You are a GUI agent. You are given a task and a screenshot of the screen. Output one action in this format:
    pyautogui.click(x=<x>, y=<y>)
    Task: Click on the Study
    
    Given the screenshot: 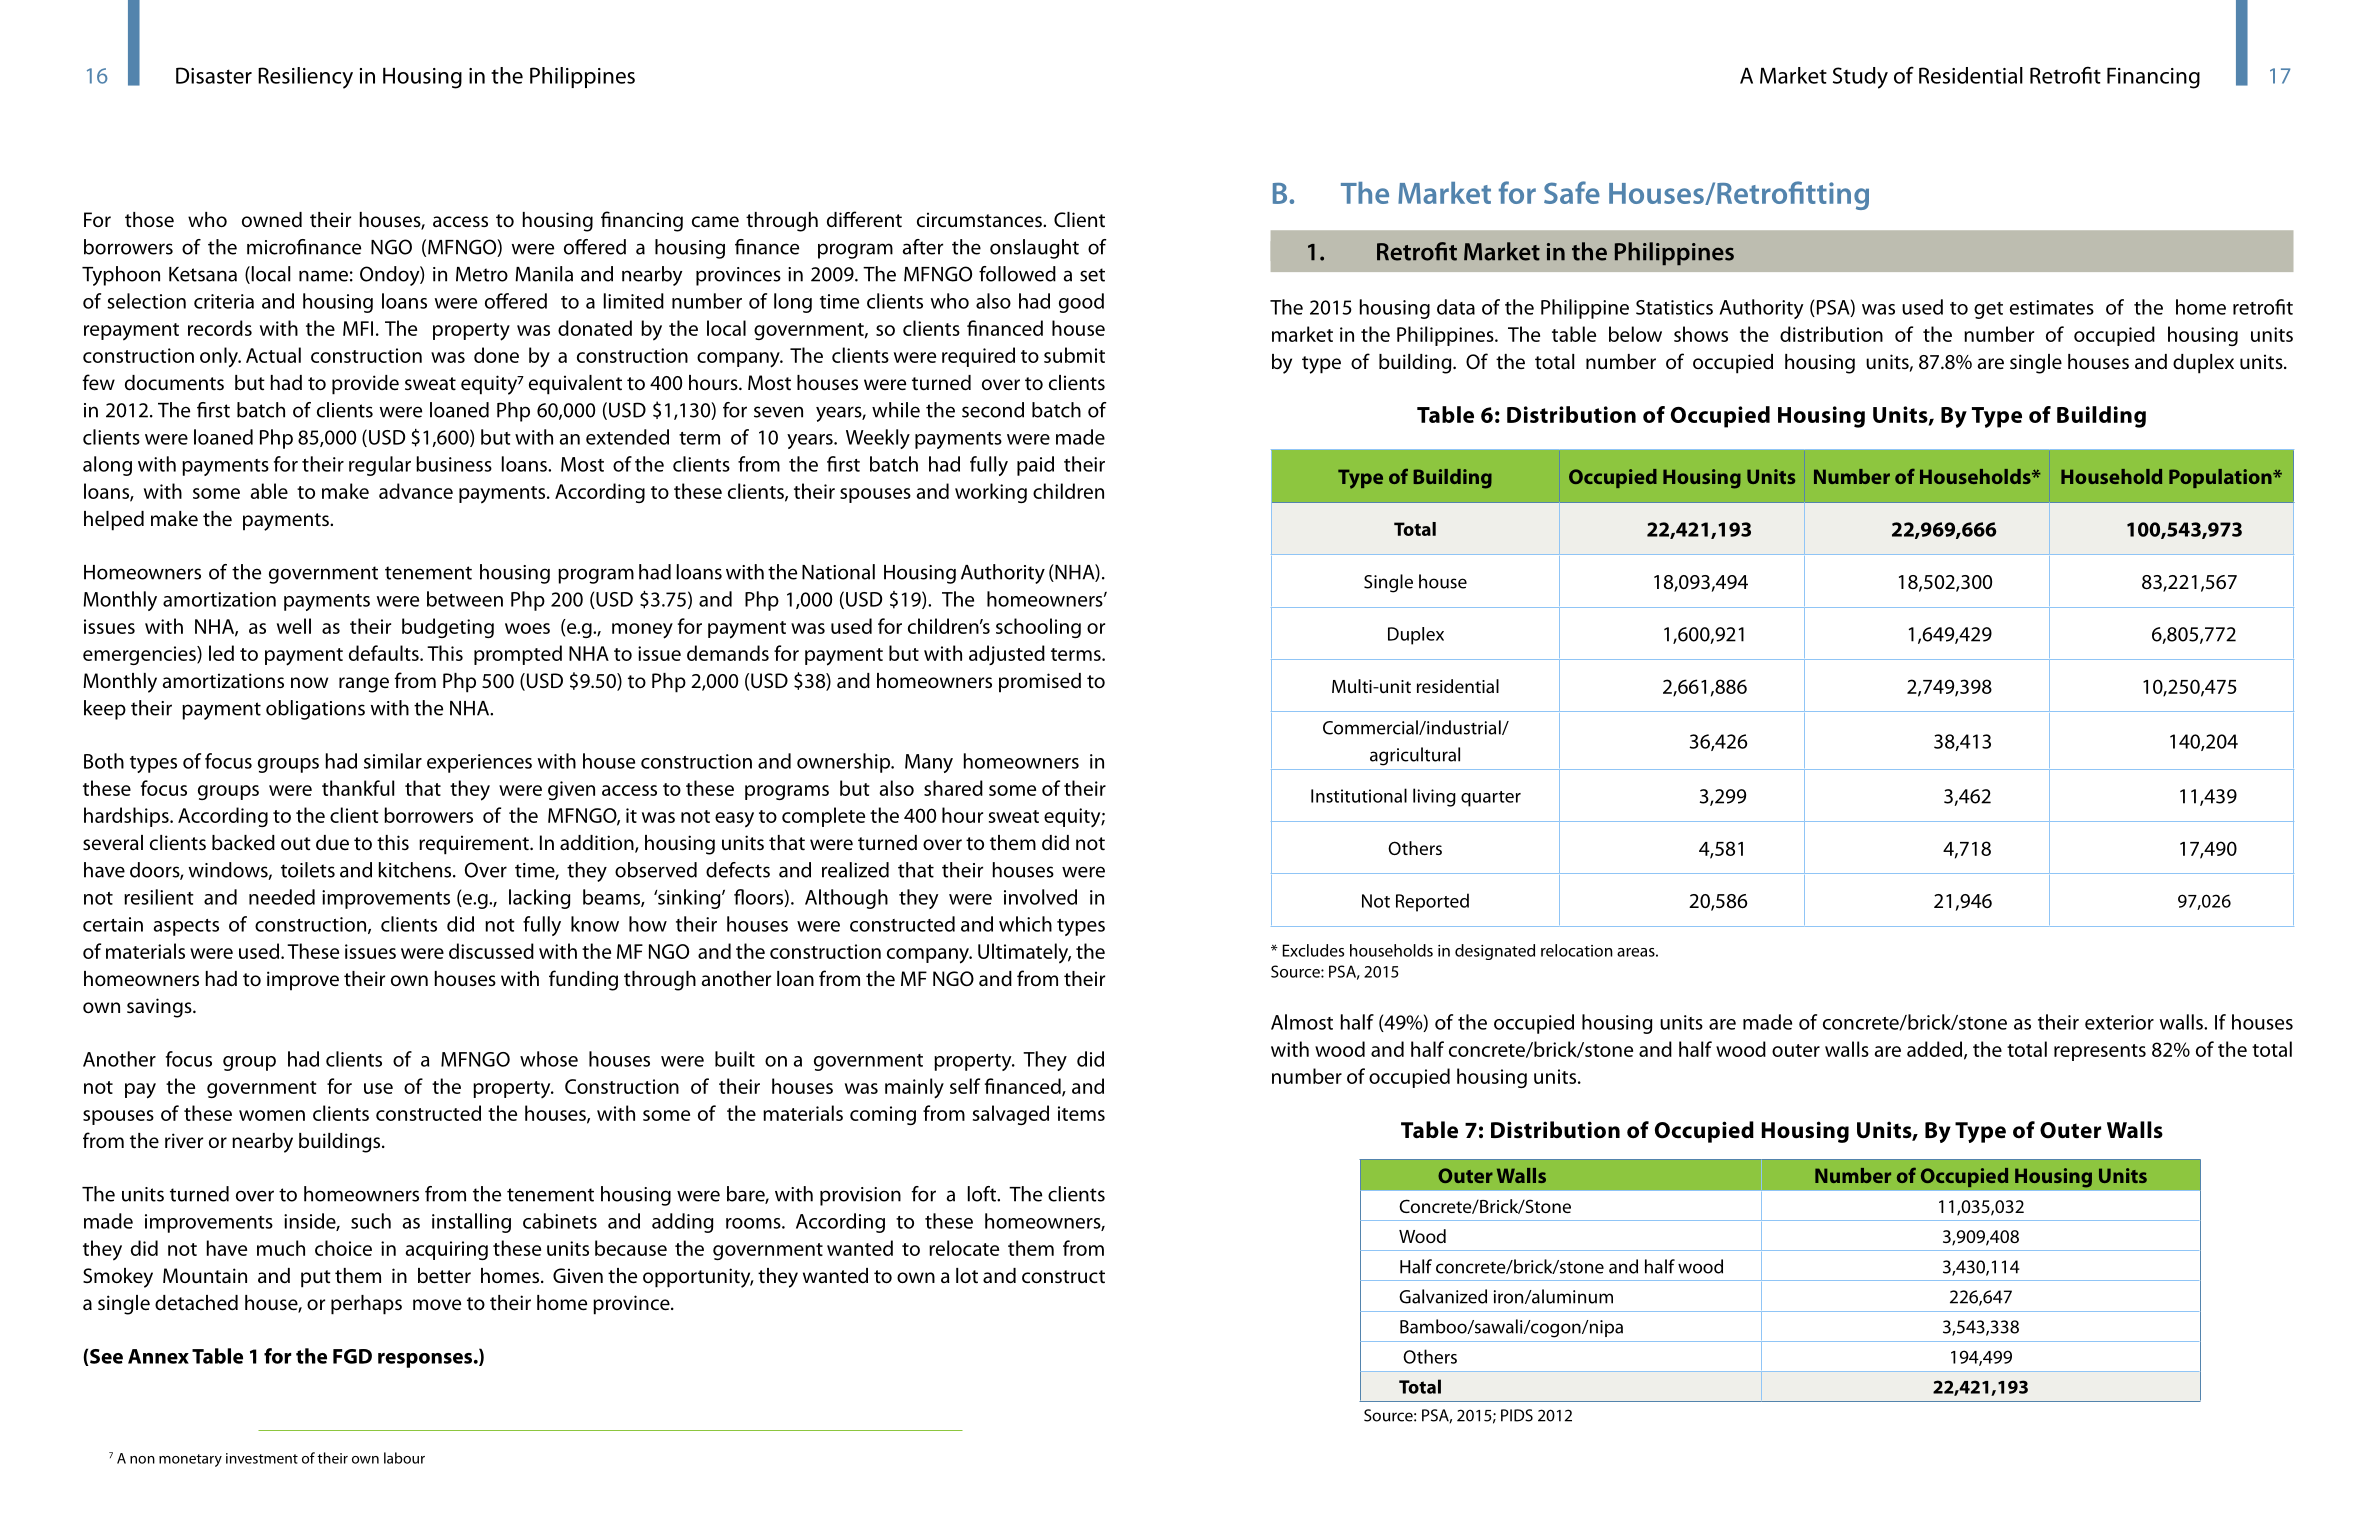 What is the action you would take?
    pyautogui.click(x=1860, y=78)
